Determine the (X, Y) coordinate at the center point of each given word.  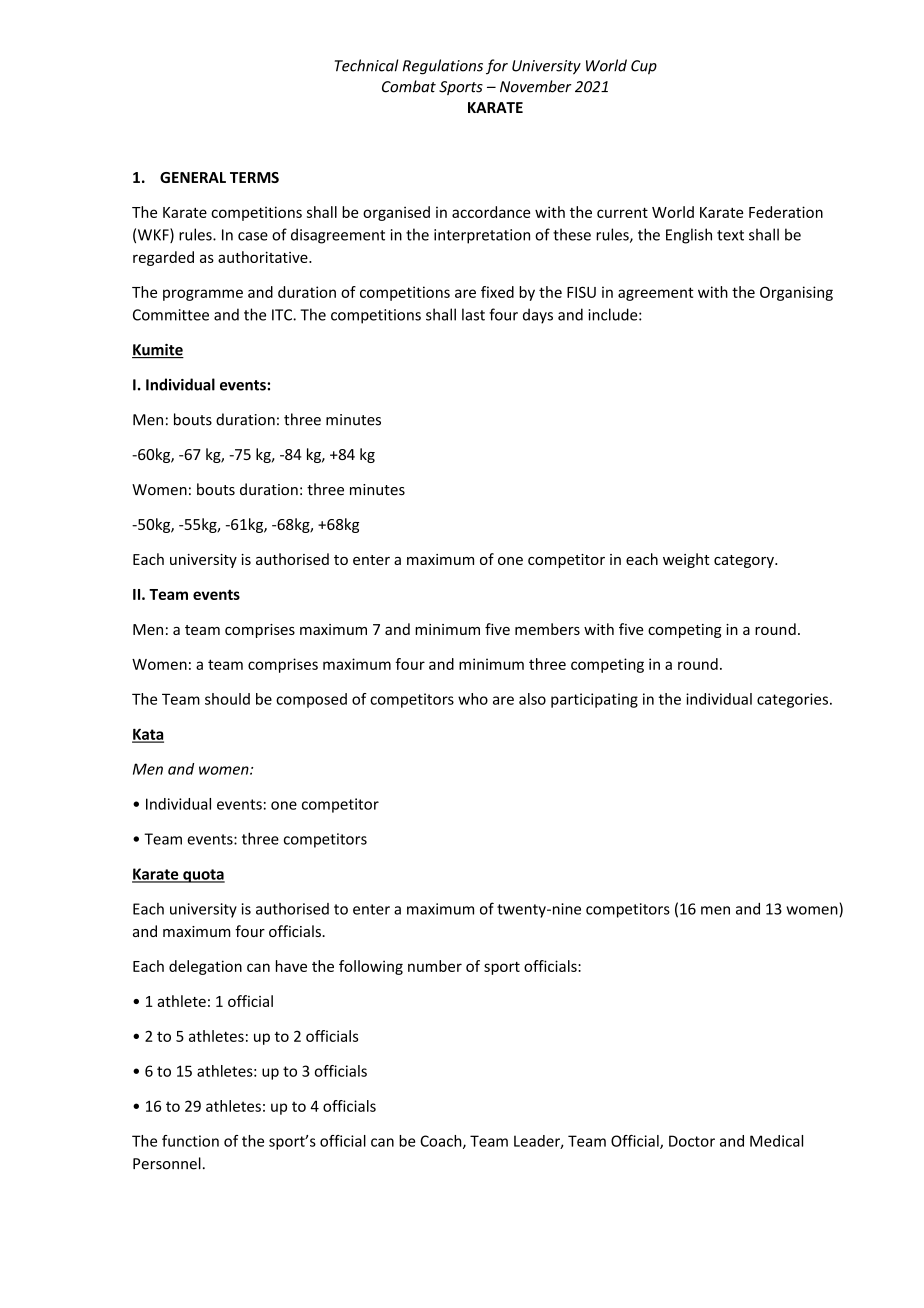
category (745, 561)
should (227, 699)
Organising (796, 293)
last (473, 314)
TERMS (254, 177)
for (497, 67)
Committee (171, 315)
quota (203, 876)
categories (792, 700)
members (547, 629)
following (371, 967)
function (190, 1141)
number (435, 966)
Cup (644, 67)
